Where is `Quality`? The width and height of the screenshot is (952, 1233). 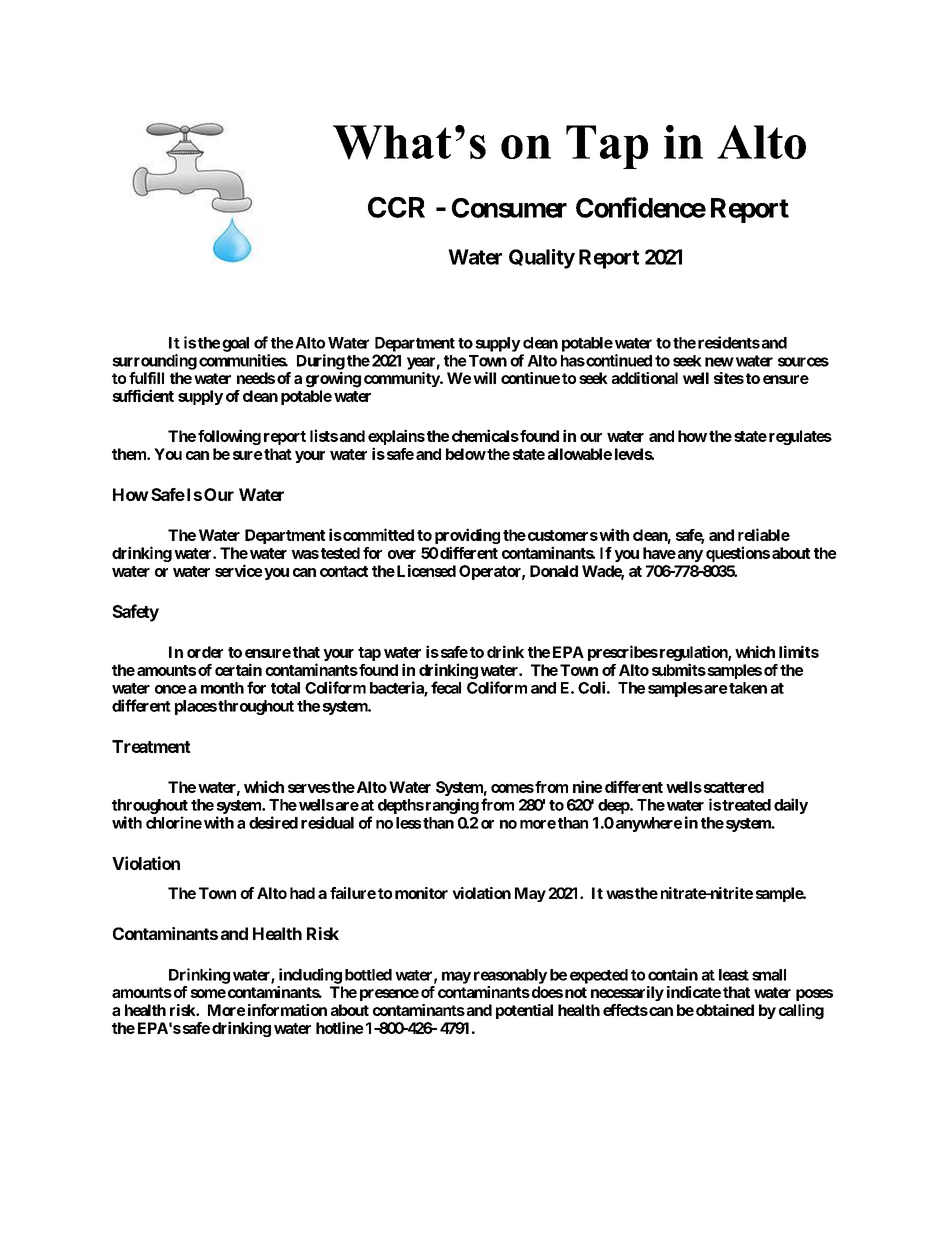
Quality is located at coordinates (542, 259).
